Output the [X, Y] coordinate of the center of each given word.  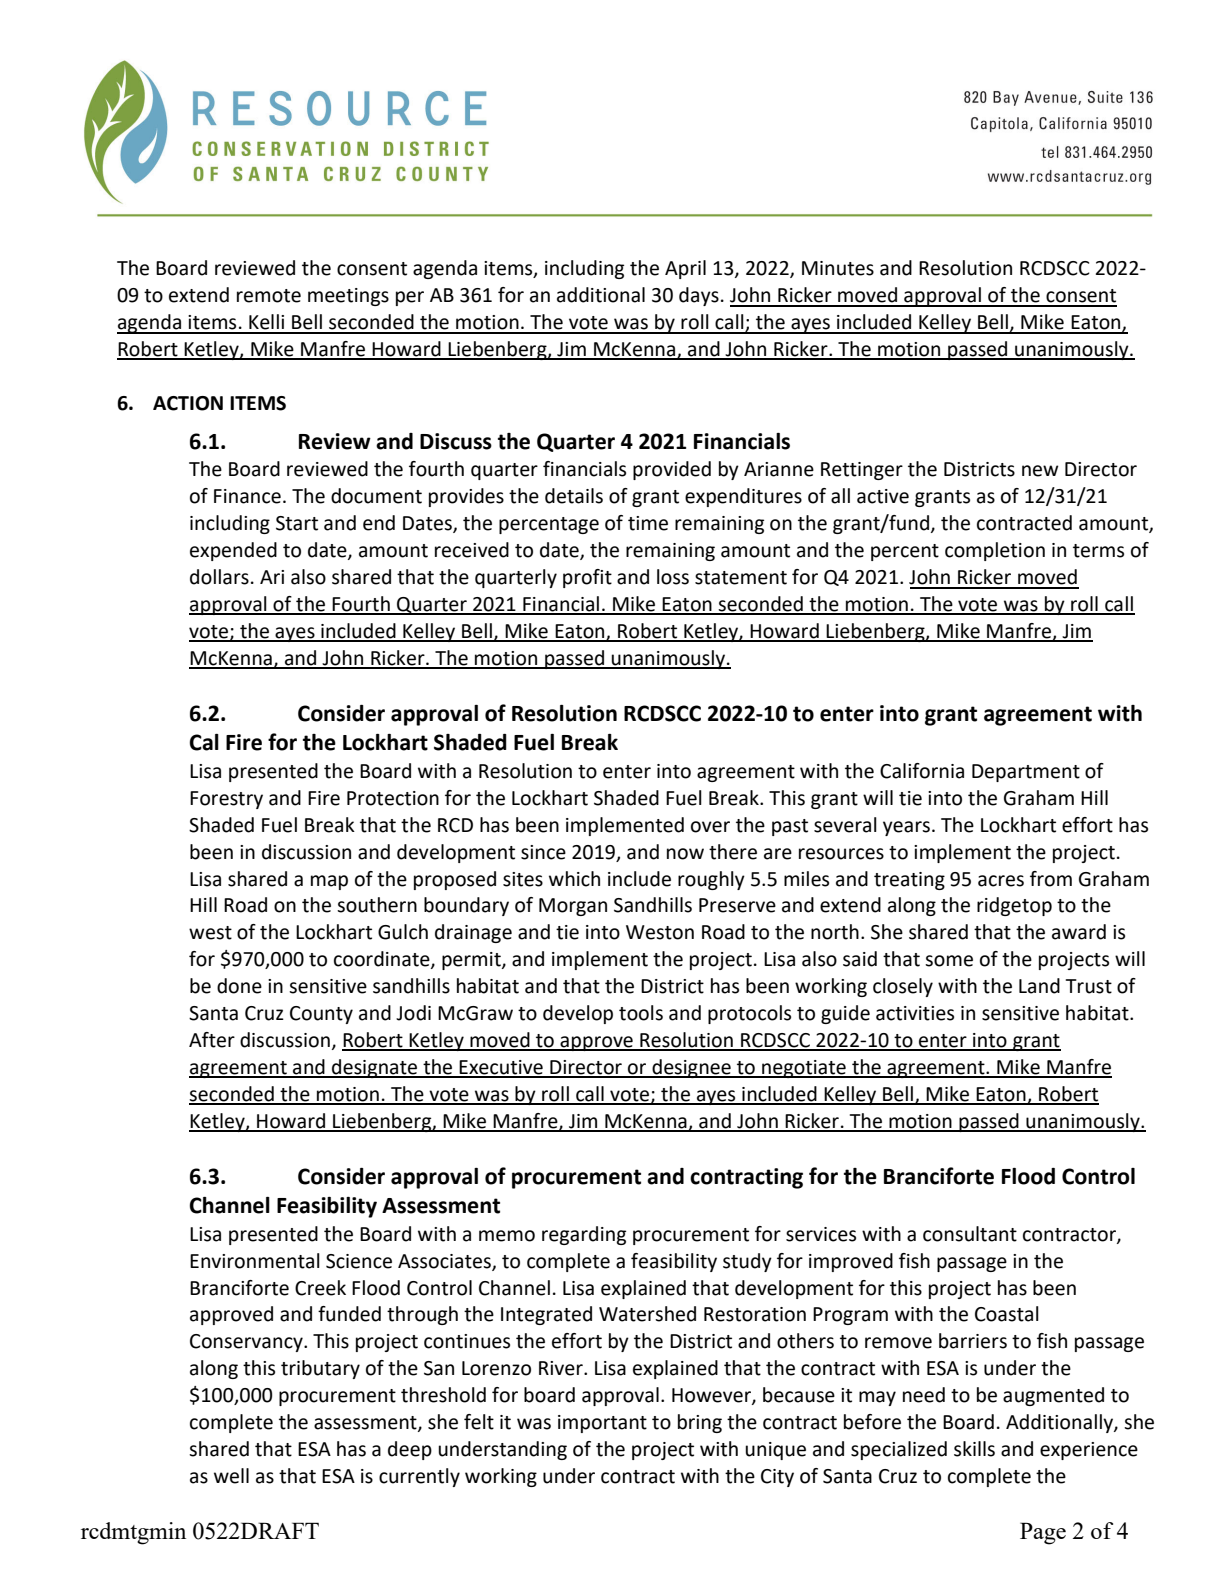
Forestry [226, 800]
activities [915, 1013]
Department [1026, 773]
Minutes [838, 268]
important [602, 1424]
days [699, 296]
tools [641, 1013]
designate [375, 1068]
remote [269, 296]
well [231, 1476]
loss [673, 577]
